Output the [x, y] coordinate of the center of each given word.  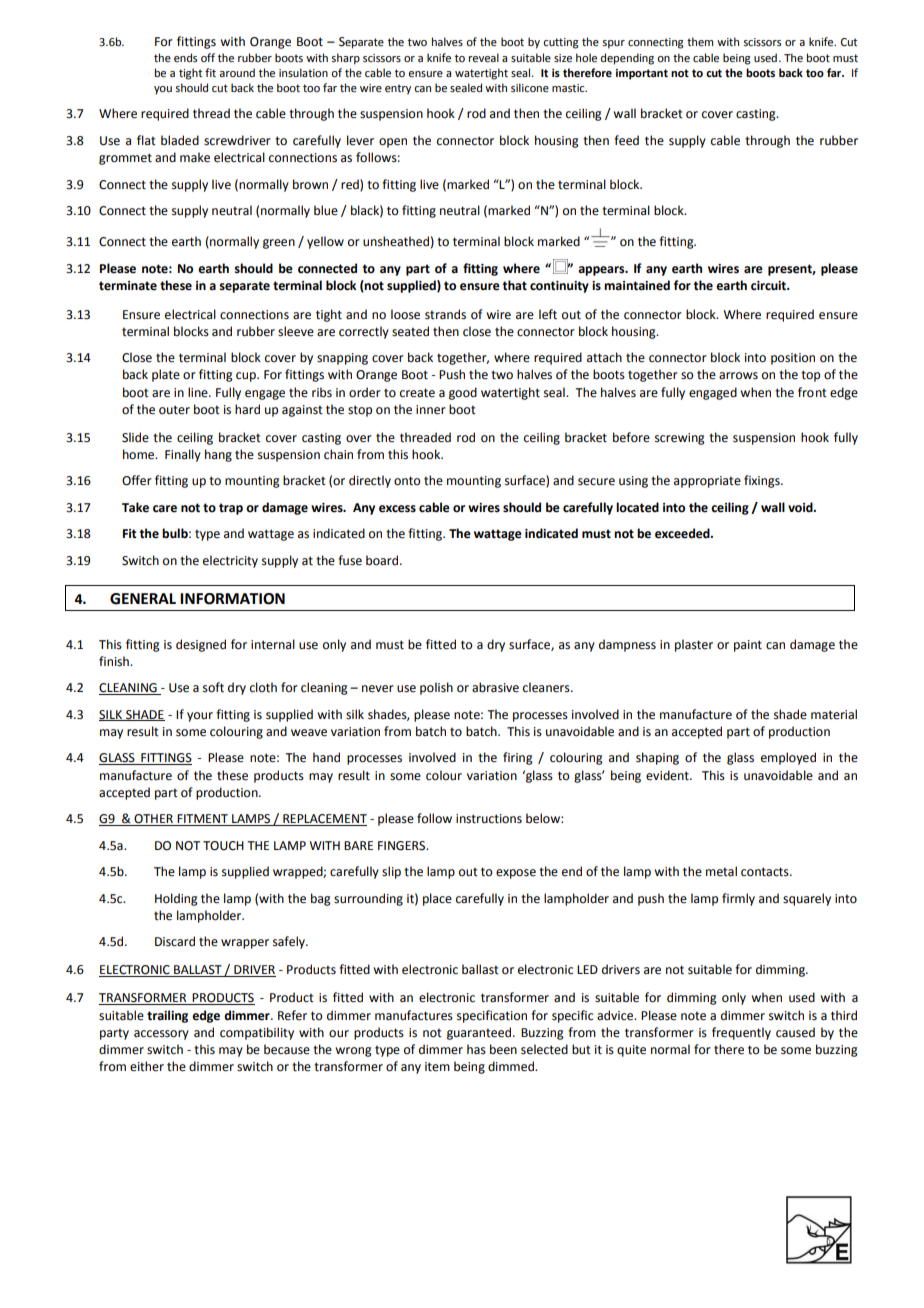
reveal [484, 57]
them [700, 41]
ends [185, 57]
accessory [161, 1035]
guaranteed [480, 1033]
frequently [741, 1033]
